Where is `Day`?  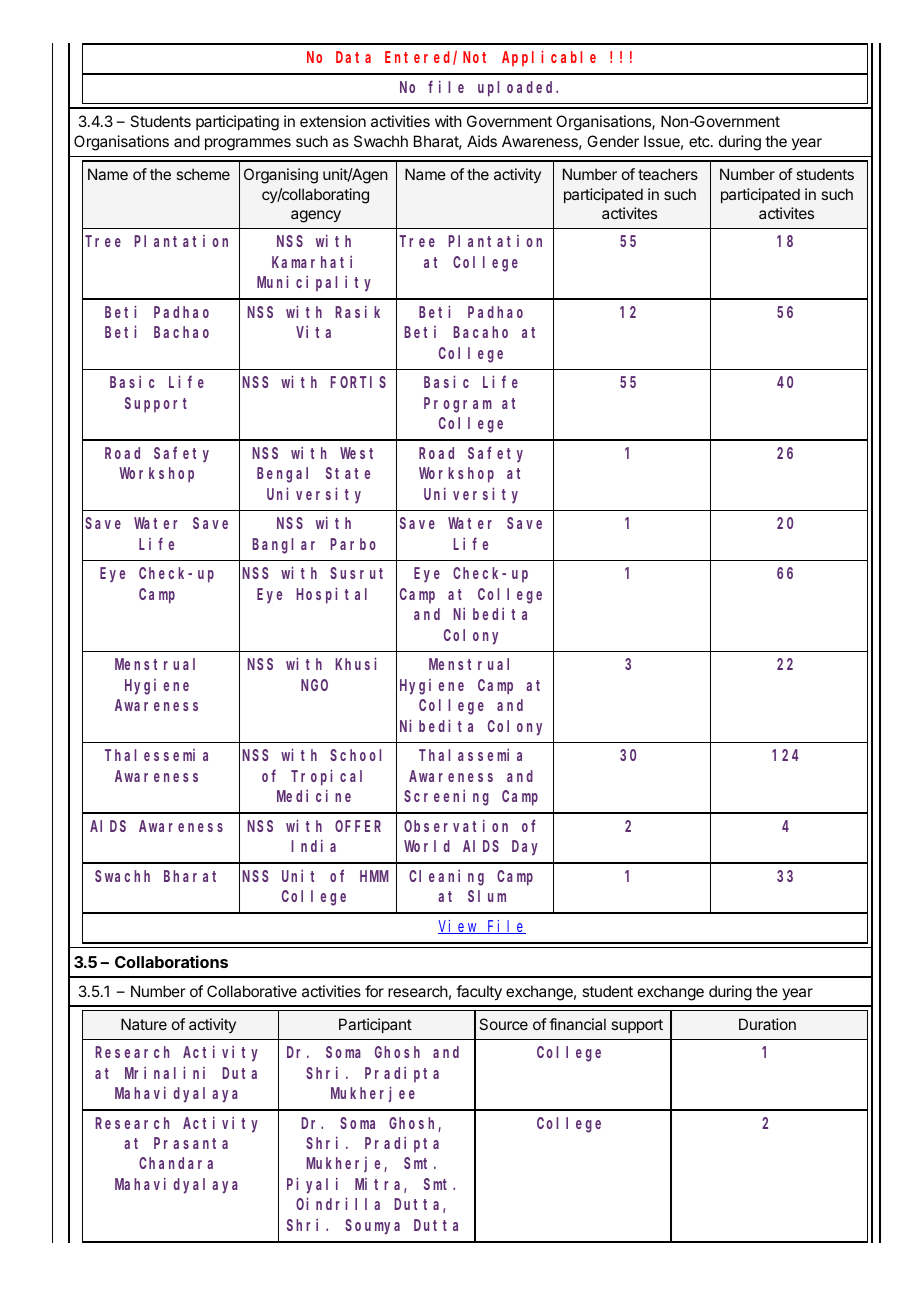 Day is located at coordinates (525, 848).
